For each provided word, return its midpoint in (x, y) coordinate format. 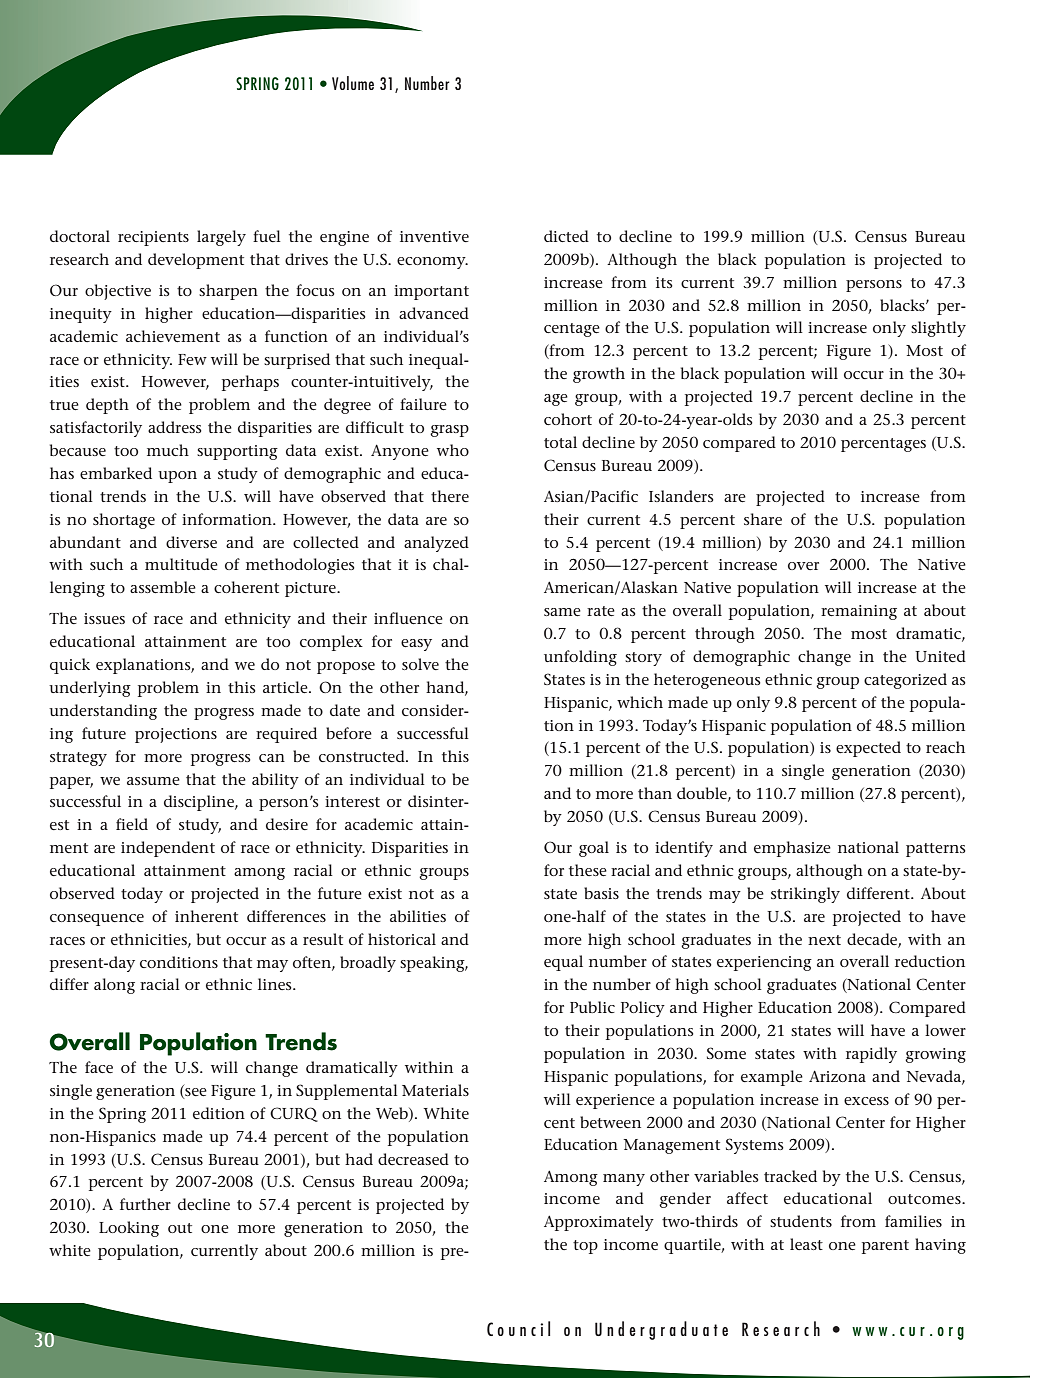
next (824, 940)
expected (868, 749)
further (145, 1204)
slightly (938, 329)
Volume (353, 83)
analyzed (436, 544)
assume (153, 781)
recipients (153, 238)
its (664, 282)
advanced (434, 313)
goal (594, 849)
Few (192, 359)
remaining (859, 612)
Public (592, 1007)
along (114, 986)
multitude (181, 564)
